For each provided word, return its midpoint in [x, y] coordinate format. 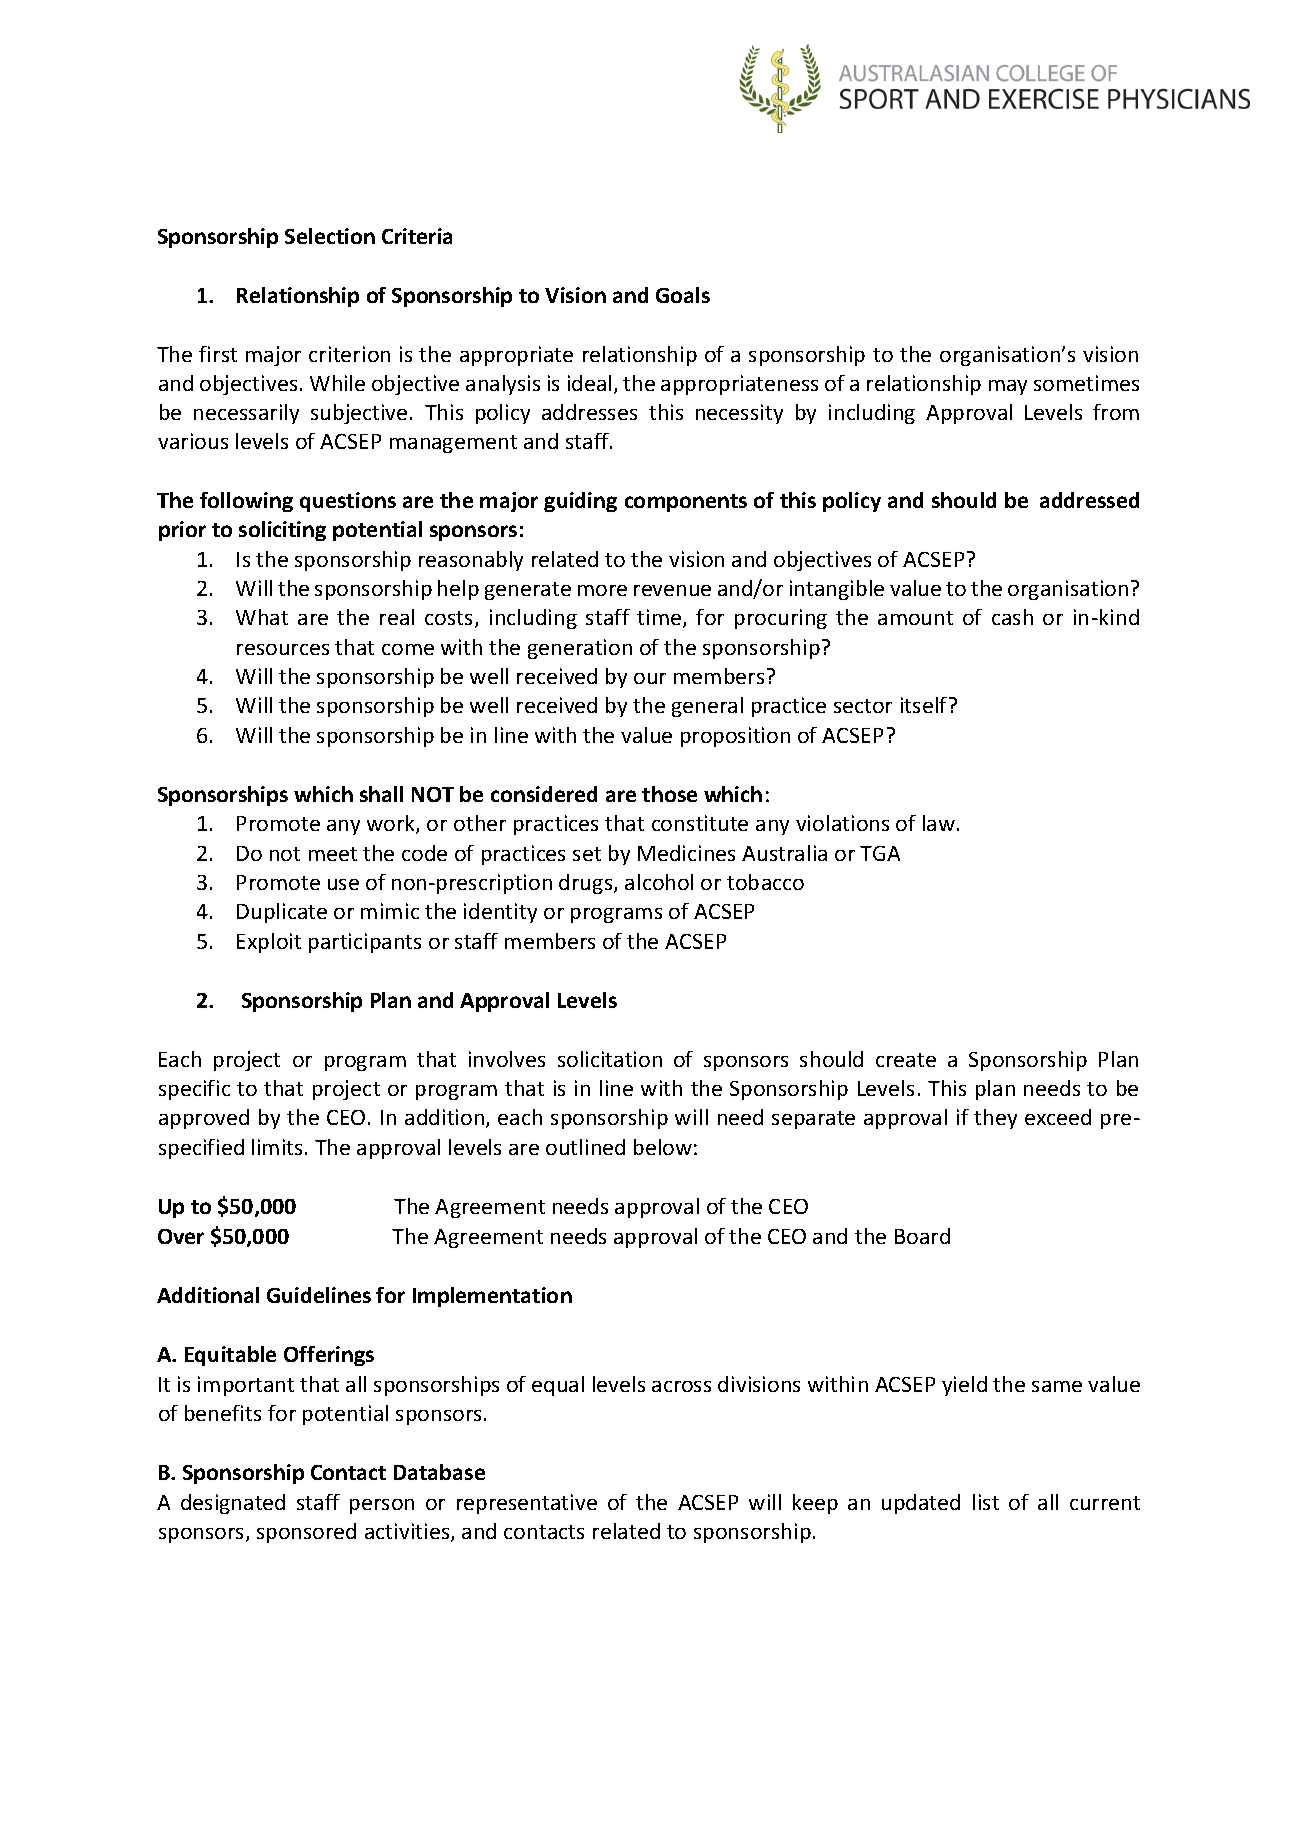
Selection [330, 236]
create [906, 1060]
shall [381, 794]
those [669, 794]
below [663, 1147]
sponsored [306, 1533]
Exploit [269, 943]
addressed [1089, 500]
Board [922, 1236]
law [939, 823]
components [686, 503]
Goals [683, 295]
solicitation [610, 1059]
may [1008, 387]
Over [181, 1236]
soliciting [282, 531]
